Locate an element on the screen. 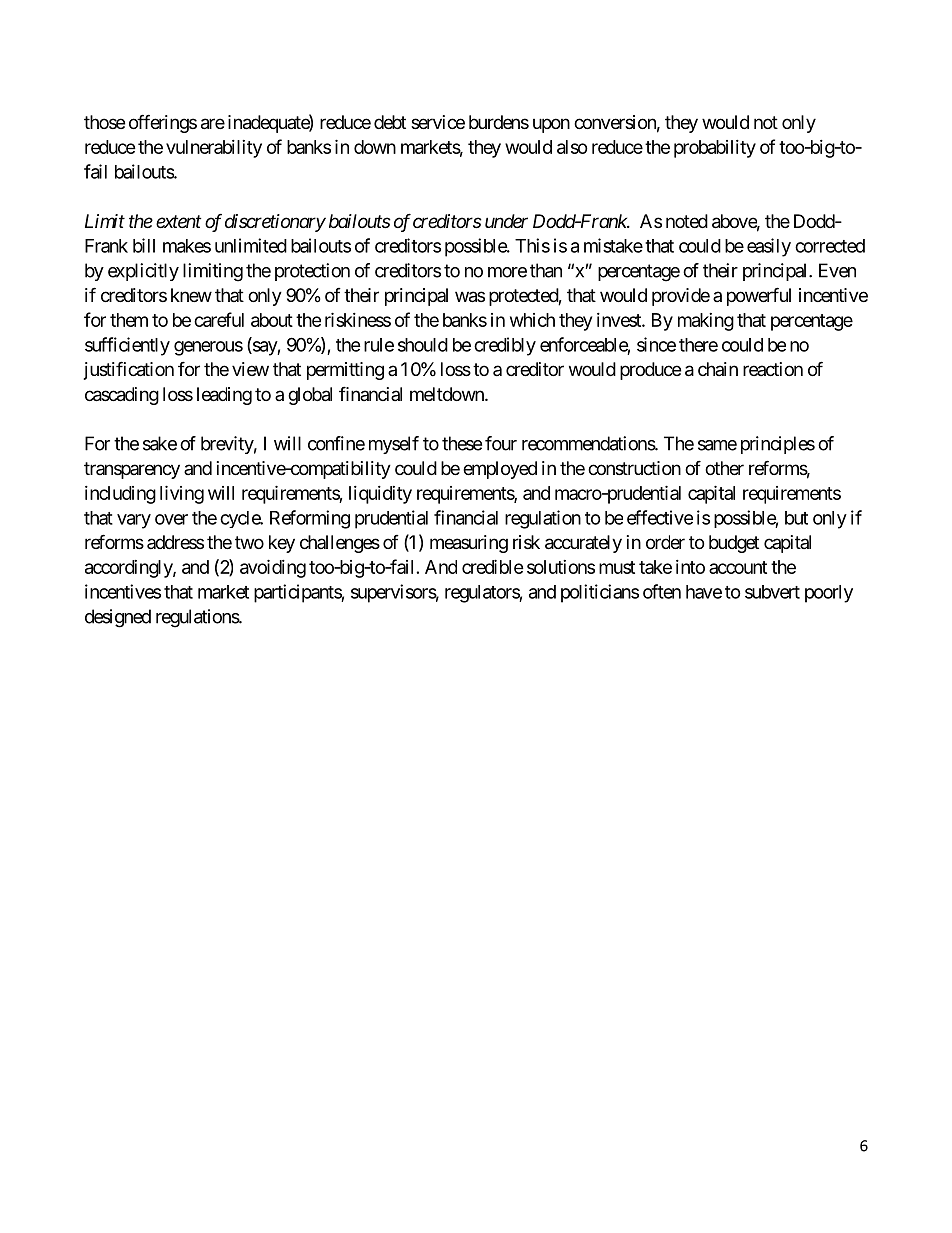  credible is located at coordinates (493, 566).
